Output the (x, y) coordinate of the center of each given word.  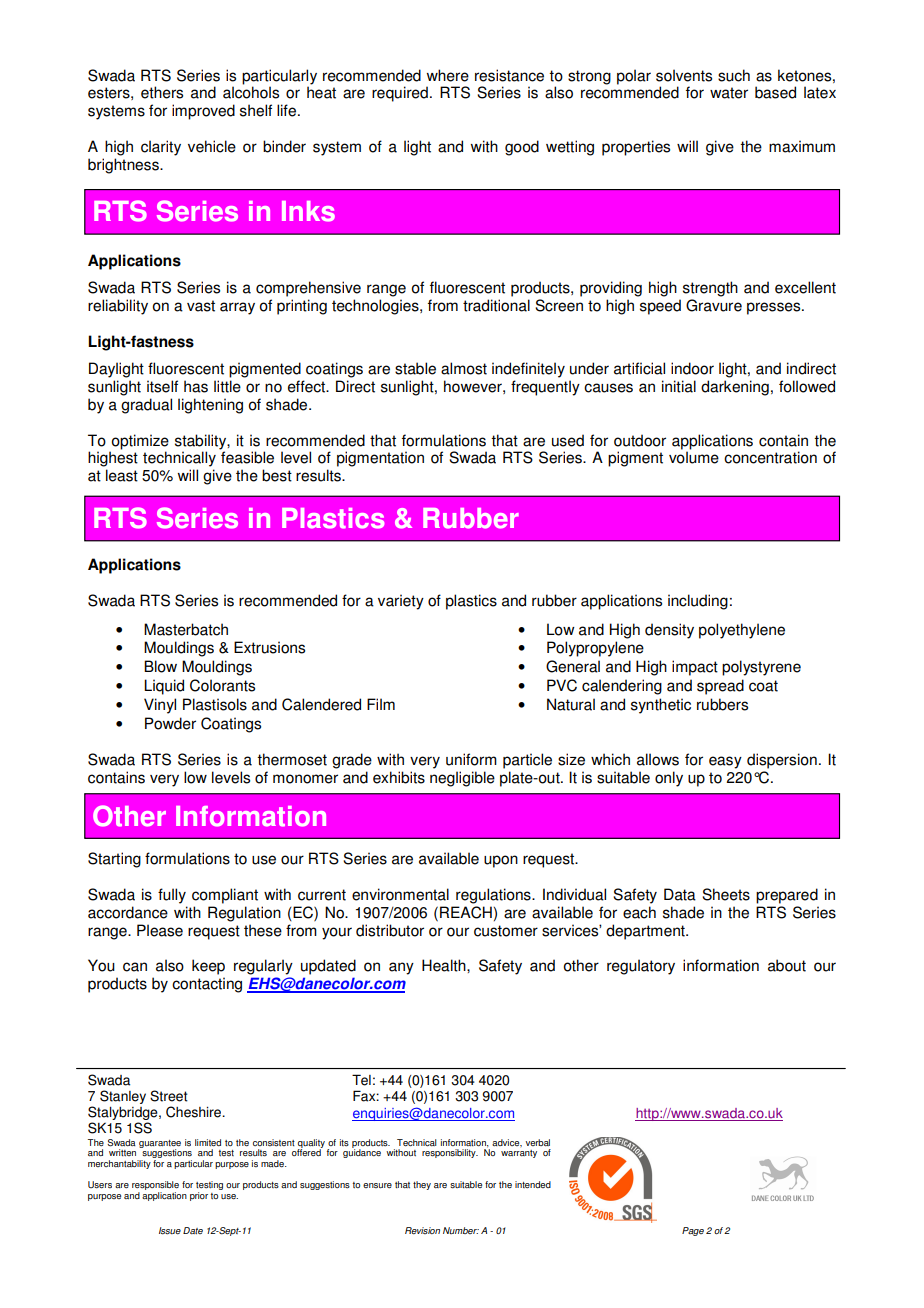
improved (203, 112)
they (422, 1185)
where (448, 75)
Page (693, 1231)
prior (199, 1196)
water (729, 93)
